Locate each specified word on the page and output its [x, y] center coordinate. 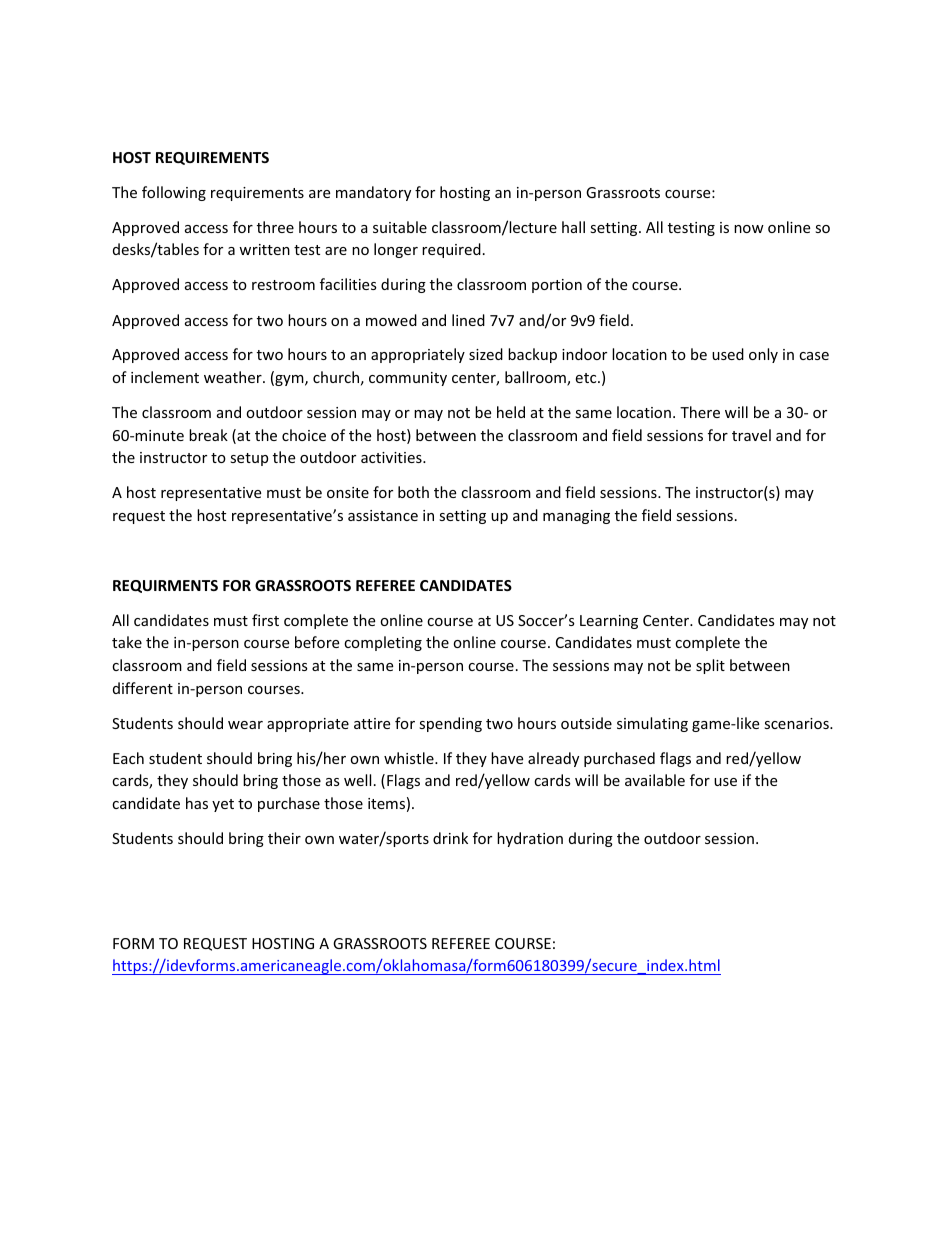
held [511, 412]
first [265, 620]
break [208, 435]
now [749, 229]
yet [223, 805]
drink [450, 838]
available [655, 780]
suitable [400, 227]
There [700, 412]
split [710, 666]
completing [383, 643]
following [174, 193]
